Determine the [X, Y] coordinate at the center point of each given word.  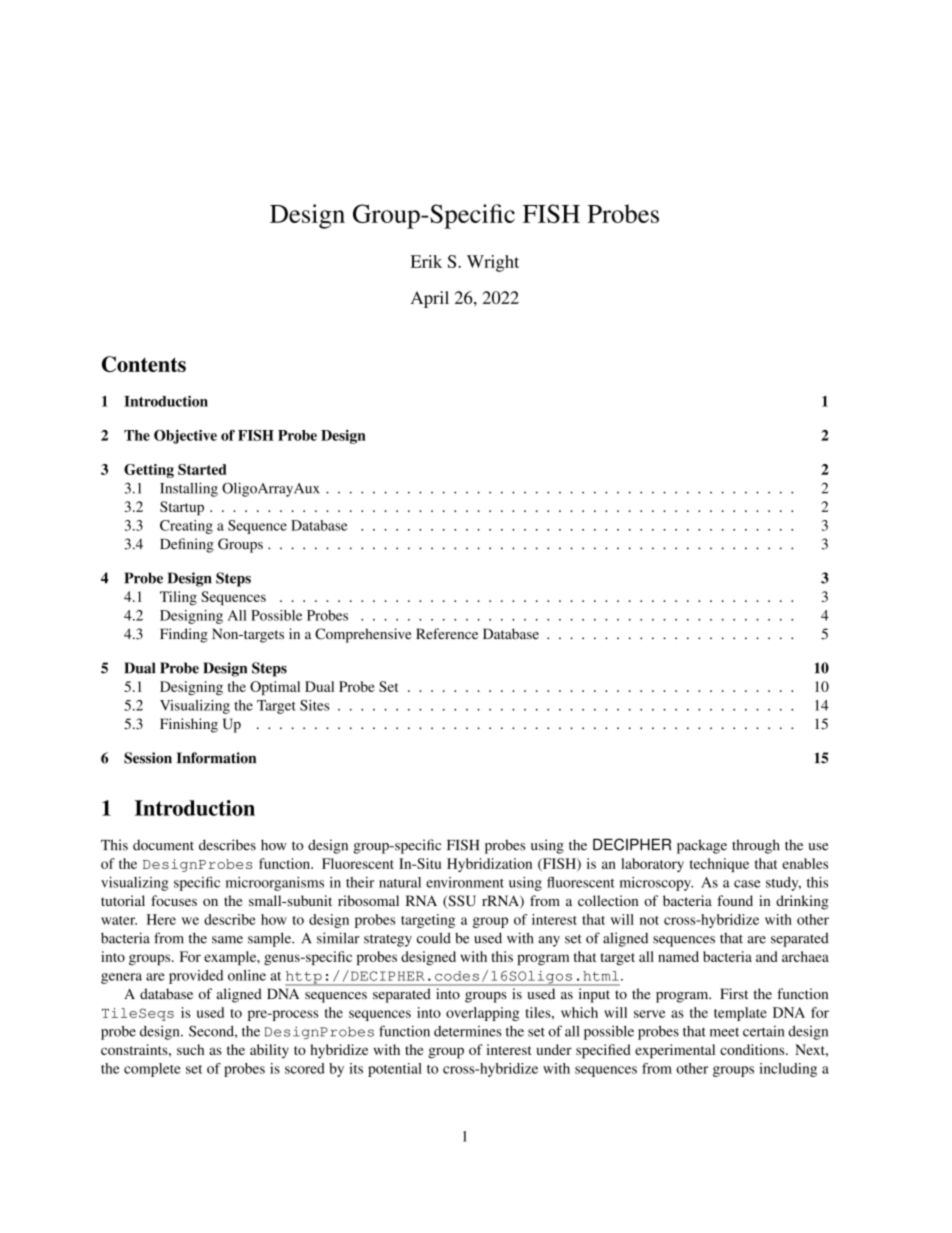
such [190, 1049]
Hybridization [489, 865]
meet [724, 1032]
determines [468, 1031]
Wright [493, 263]
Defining [187, 545]
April [430, 299]
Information [216, 758]
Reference [447, 634]
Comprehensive [363, 635]
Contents [144, 364]
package [702, 846]
